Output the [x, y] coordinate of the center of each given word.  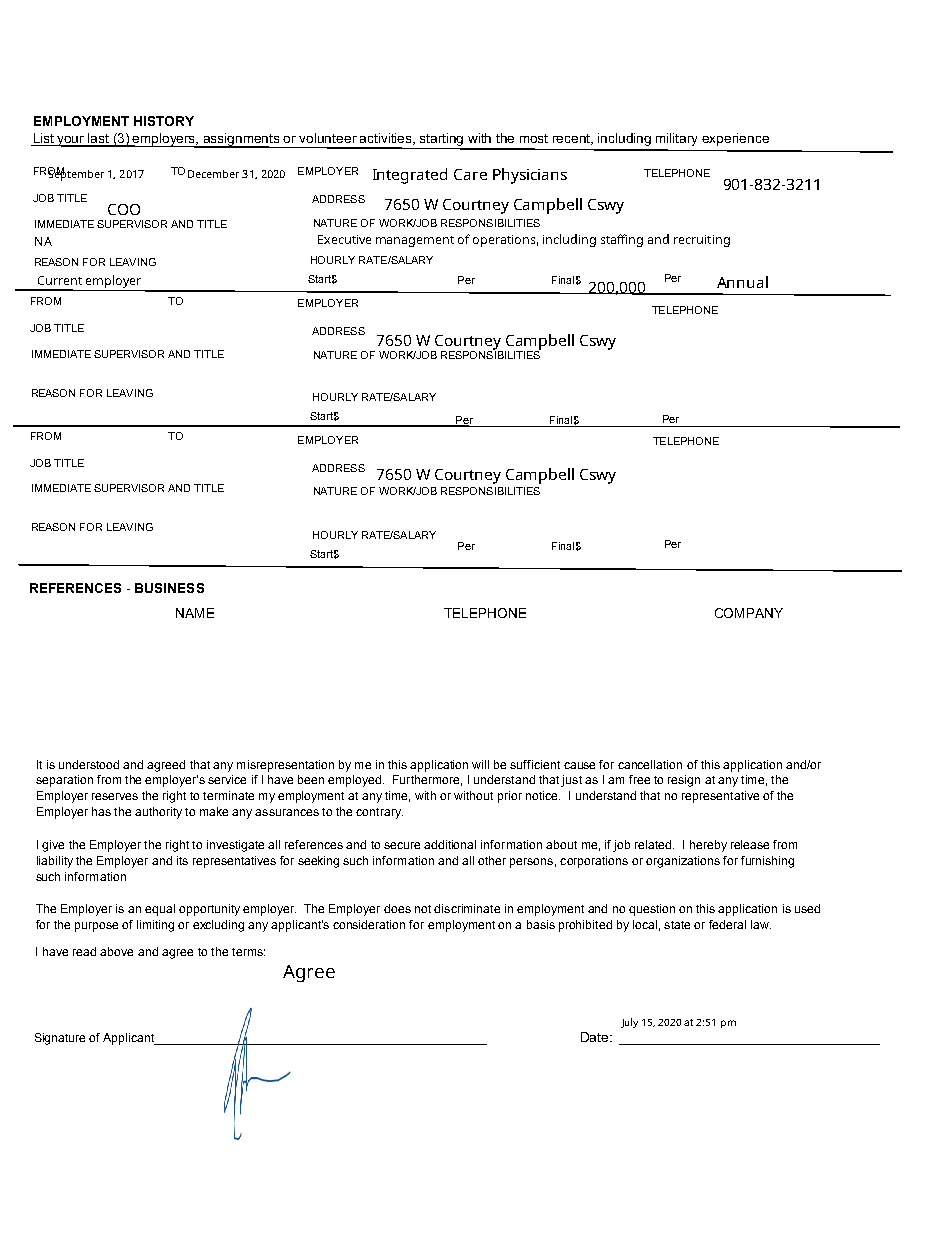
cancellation [650, 764]
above [116, 951]
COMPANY [749, 613]
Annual [742, 282]
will [480, 764]
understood [89, 764]
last [99, 139]
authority [158, 813]
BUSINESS [169, 588]
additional [450, 844]
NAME [195, 613]
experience [735, 139]
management [415, 241]
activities [387, 139]
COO [124, 209]
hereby [708, 846]
